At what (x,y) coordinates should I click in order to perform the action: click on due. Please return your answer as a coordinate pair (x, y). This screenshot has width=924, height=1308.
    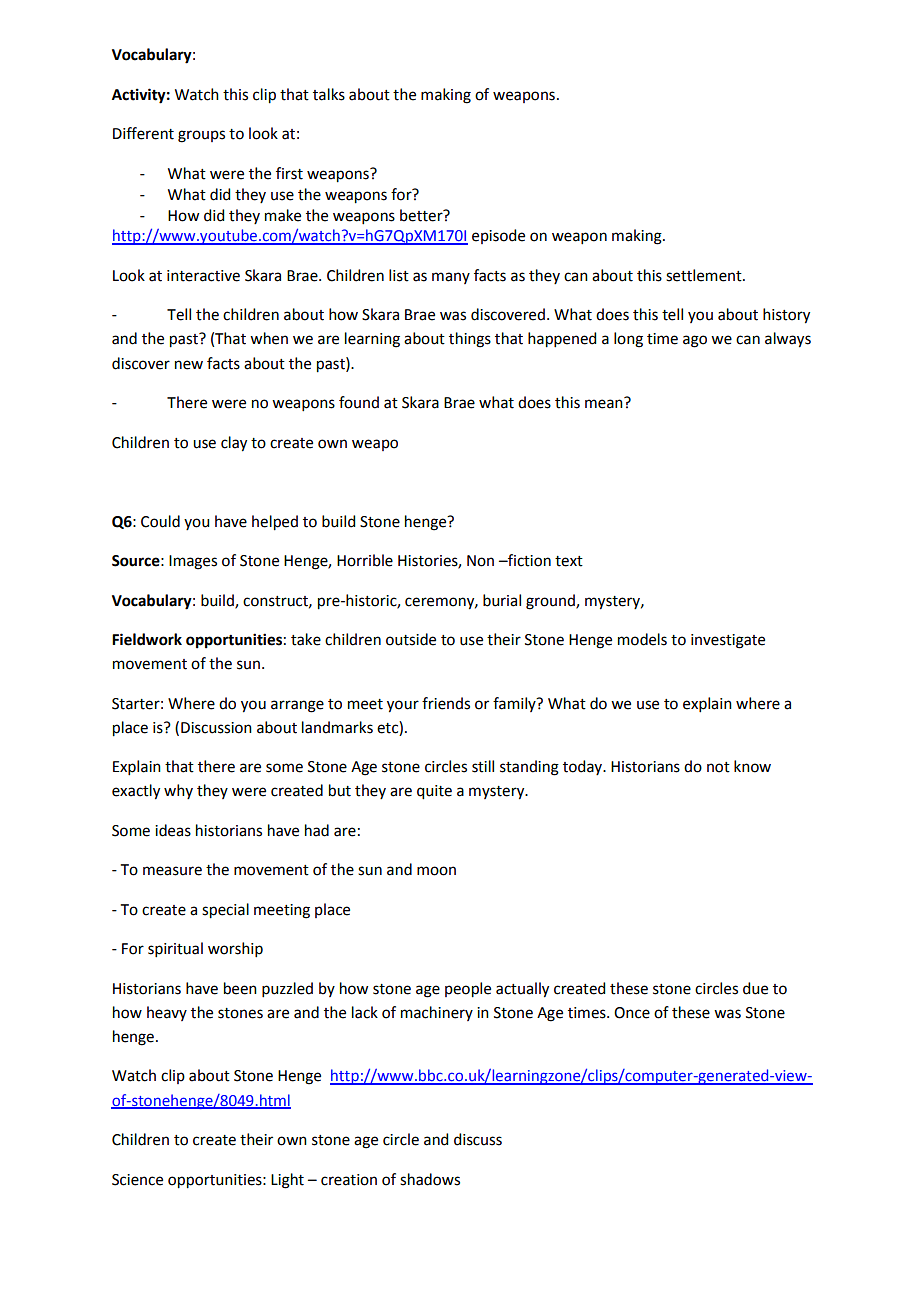
    Looking at the image, I should click on (755, 988).
